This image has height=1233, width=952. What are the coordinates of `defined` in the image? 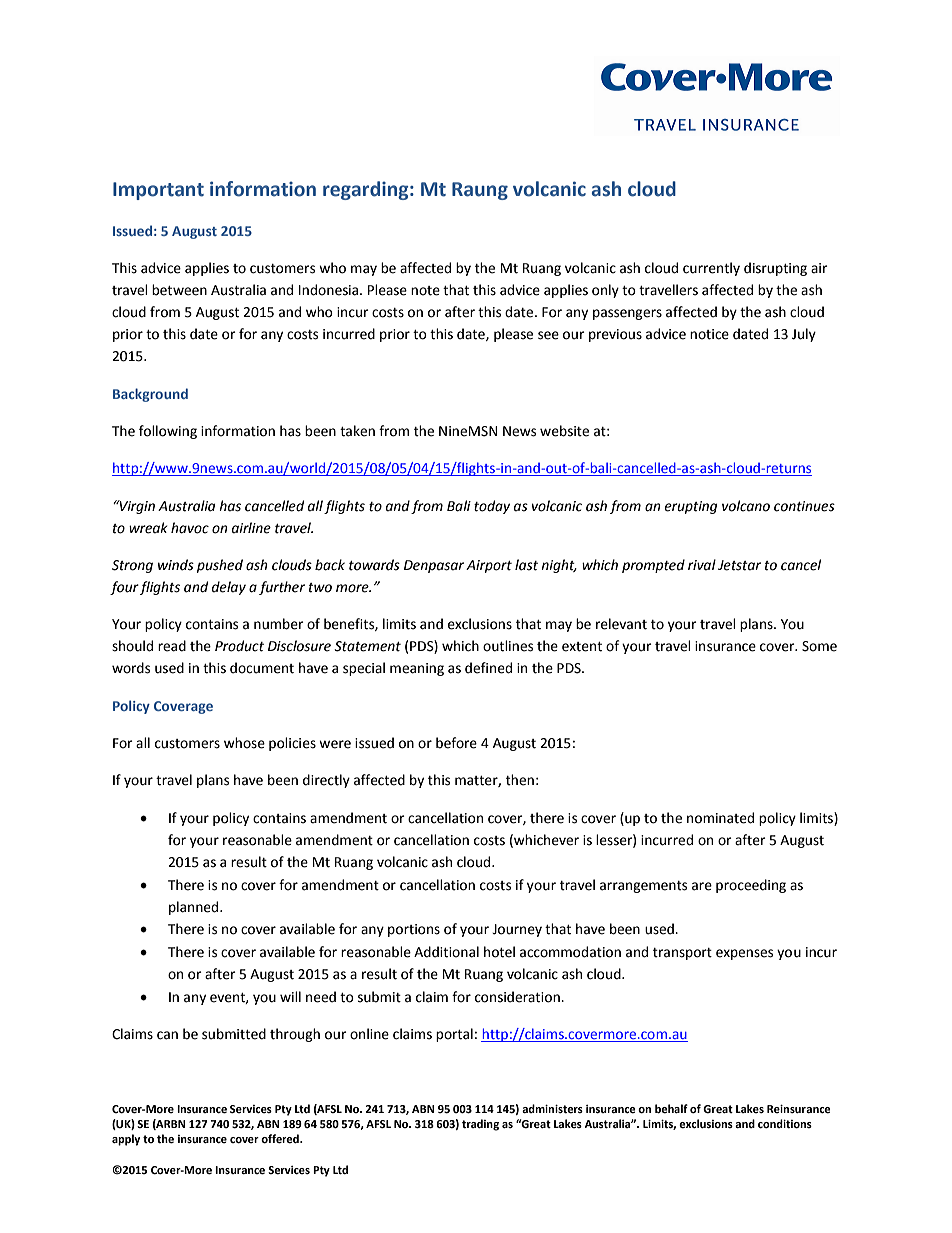 It's located at (488, 668).
